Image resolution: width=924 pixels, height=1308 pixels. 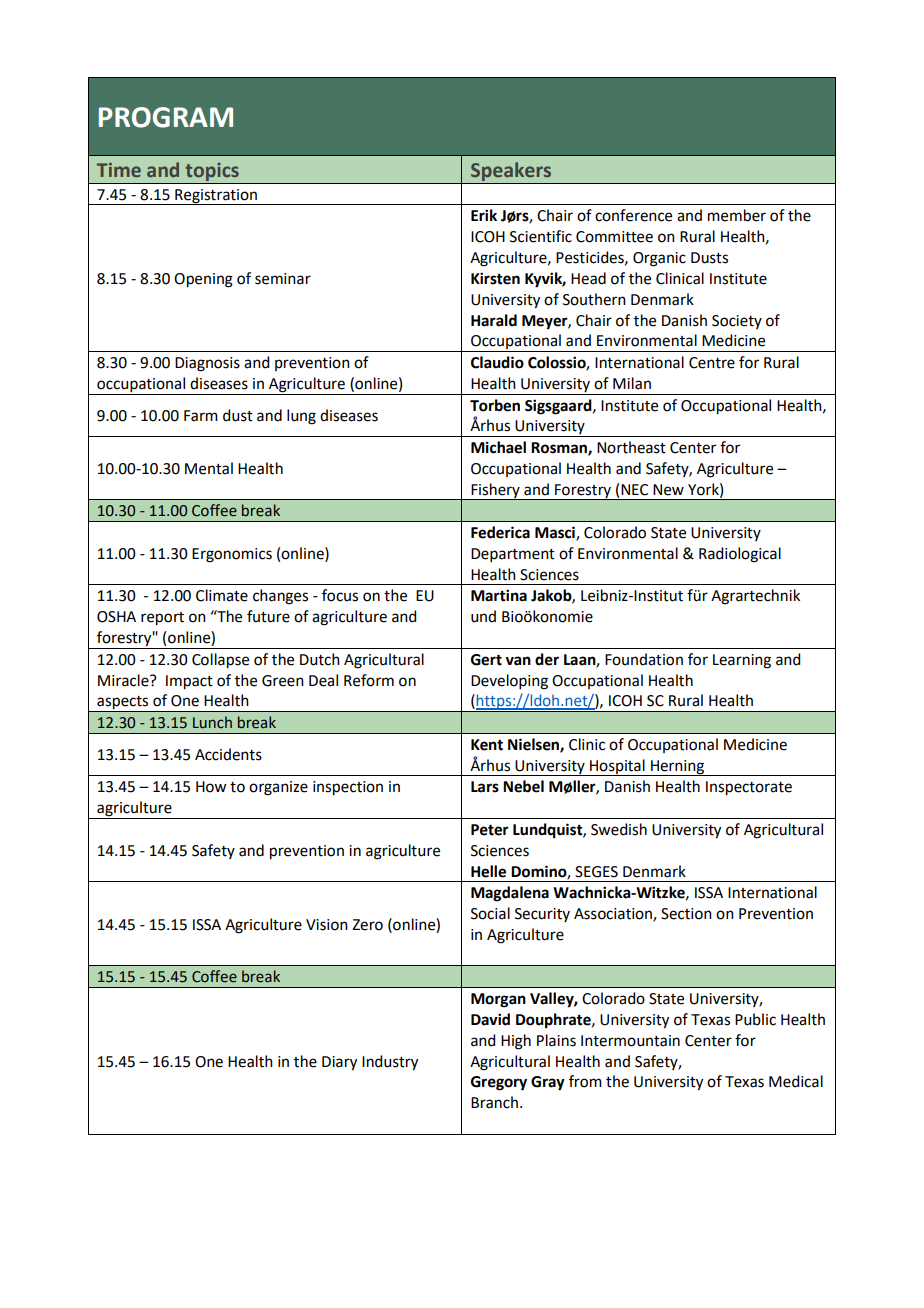 What do you see at coordinates (737, 215) in the screenshot?
I see `member` at bounding box center [737, 215].
